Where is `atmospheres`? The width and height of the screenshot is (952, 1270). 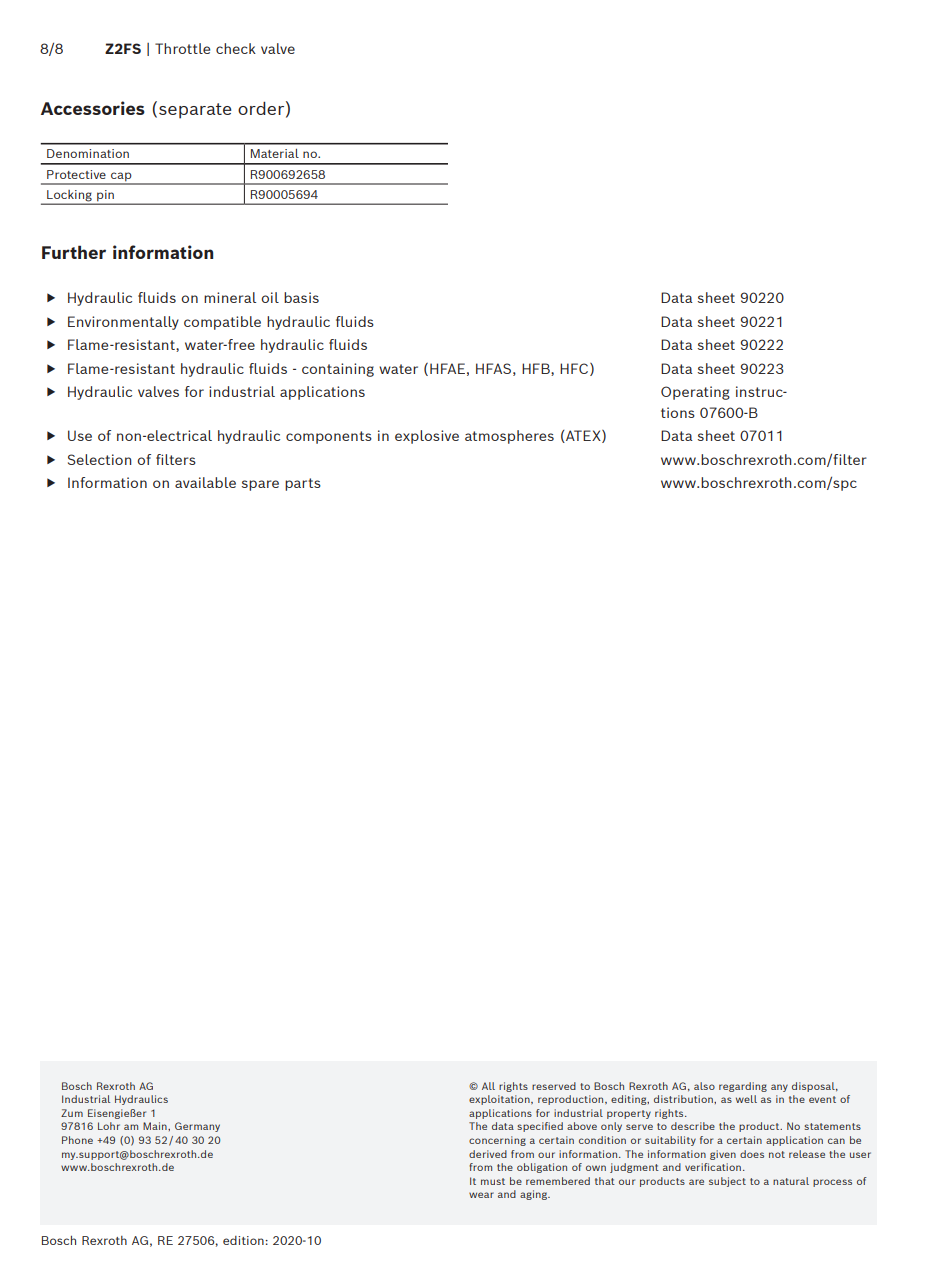 atmospheres is located at coordinates (509, 437).
